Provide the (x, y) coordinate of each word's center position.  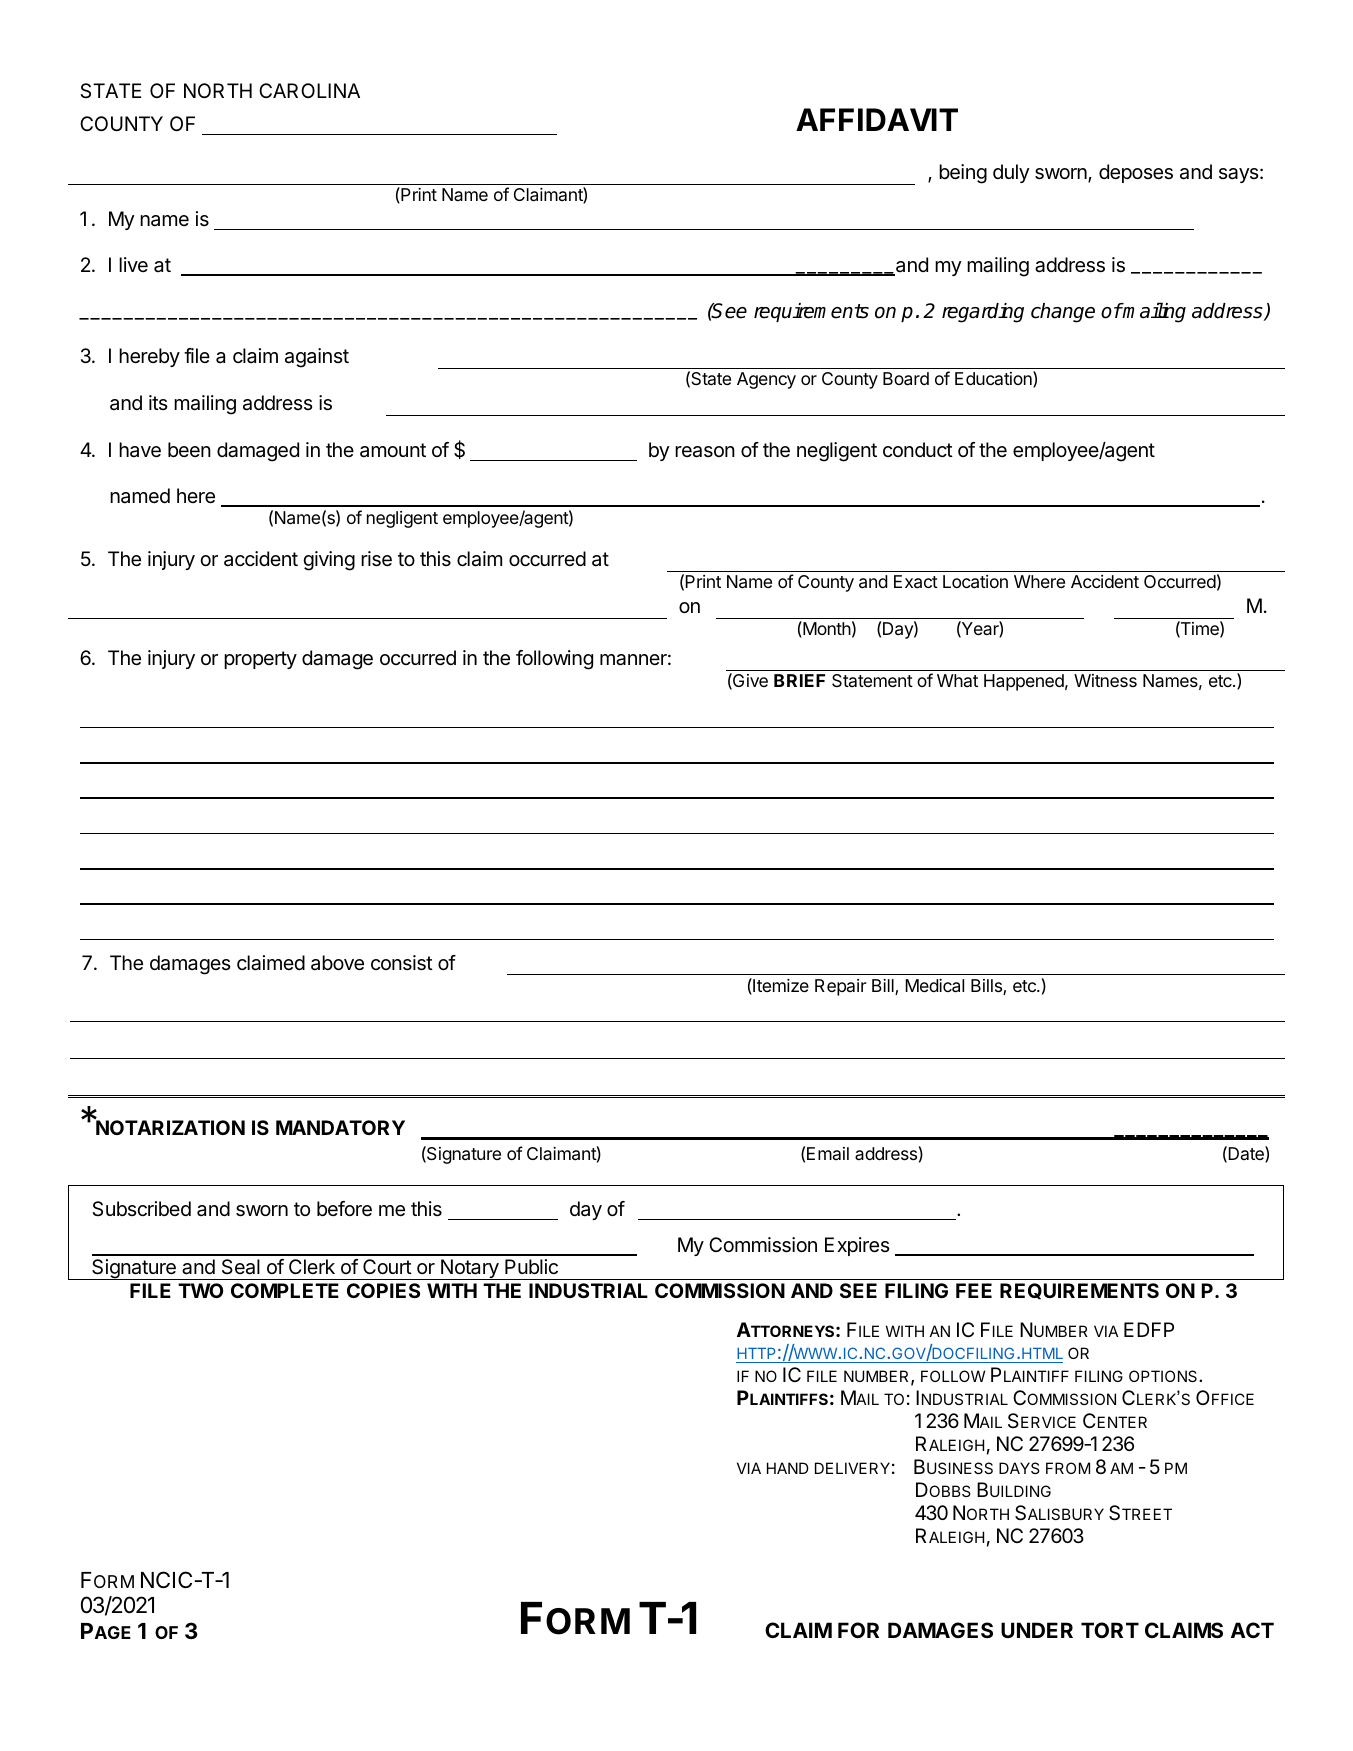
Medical (934, 986)
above (337, 963)
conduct (918, 449)
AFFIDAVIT (877, 119)
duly (1011, 173)
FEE (974, 1290)
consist (402, 963)
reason (705, 452)
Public (531, 1266)
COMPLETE (285, 1290)
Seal (241, 1267)
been (189, 449)
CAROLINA (309, 90)
